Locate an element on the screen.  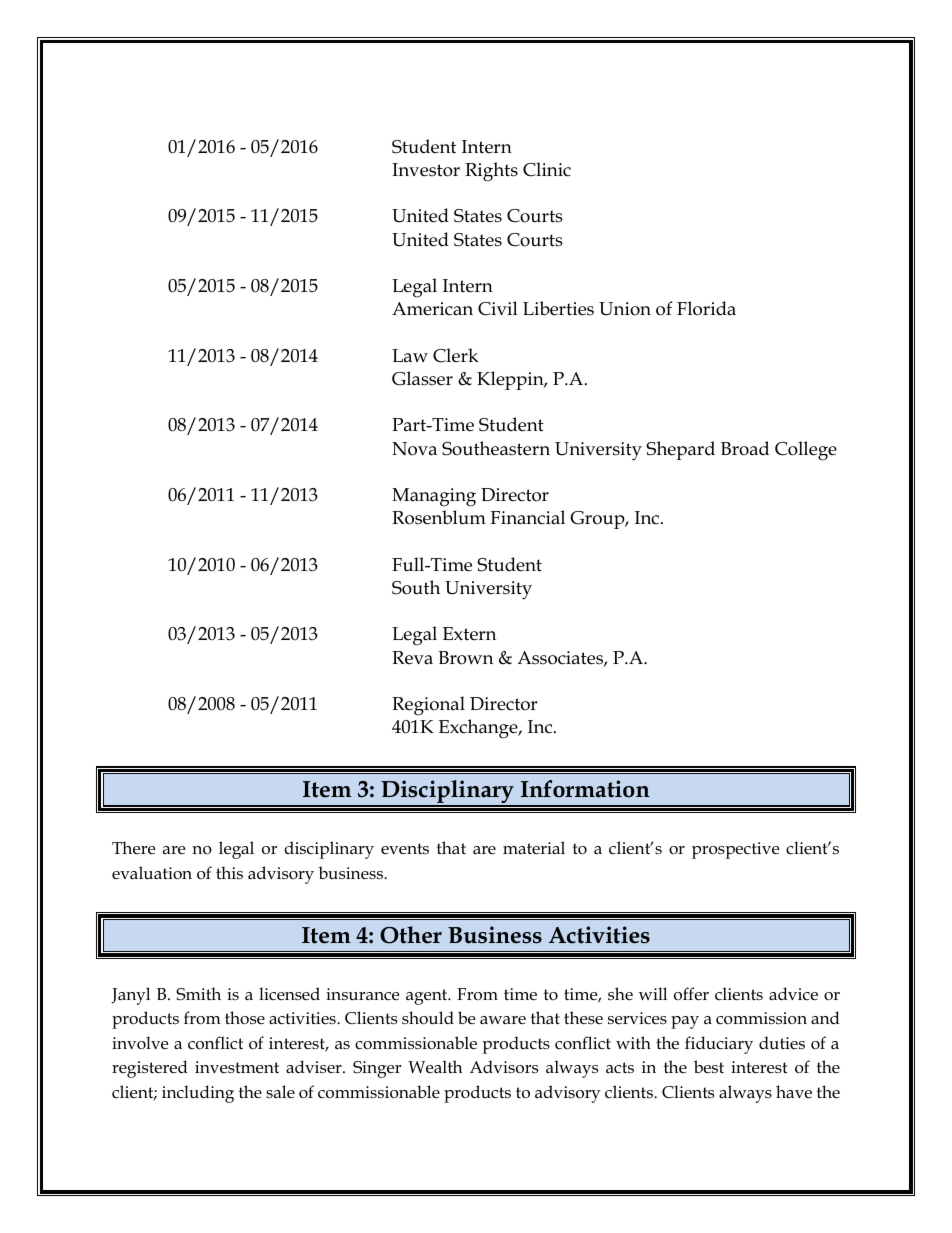
best is located at coordinates (709, 1067).
